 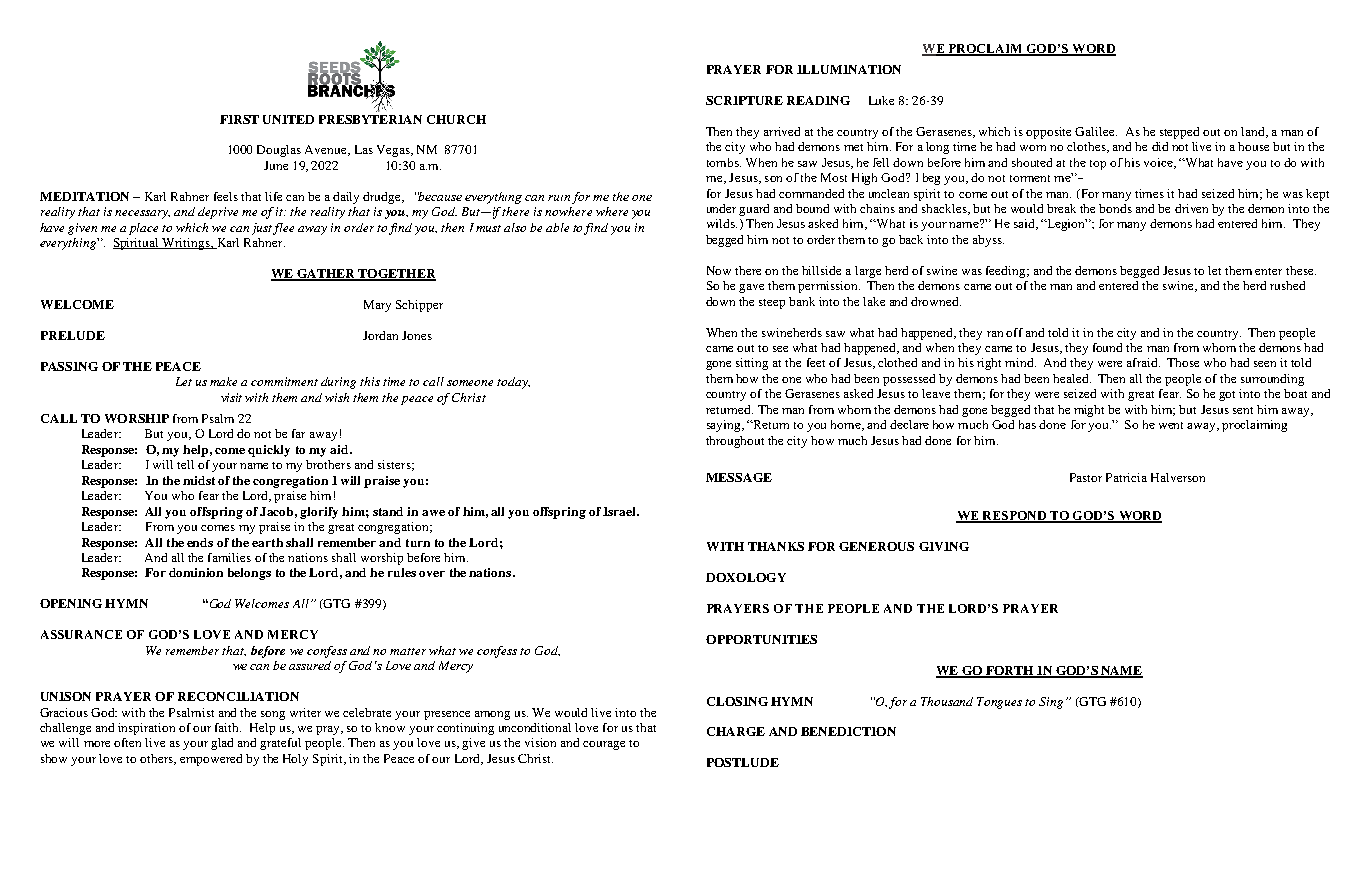 I want to click on CHARGE, so click(x=736, y=731).
